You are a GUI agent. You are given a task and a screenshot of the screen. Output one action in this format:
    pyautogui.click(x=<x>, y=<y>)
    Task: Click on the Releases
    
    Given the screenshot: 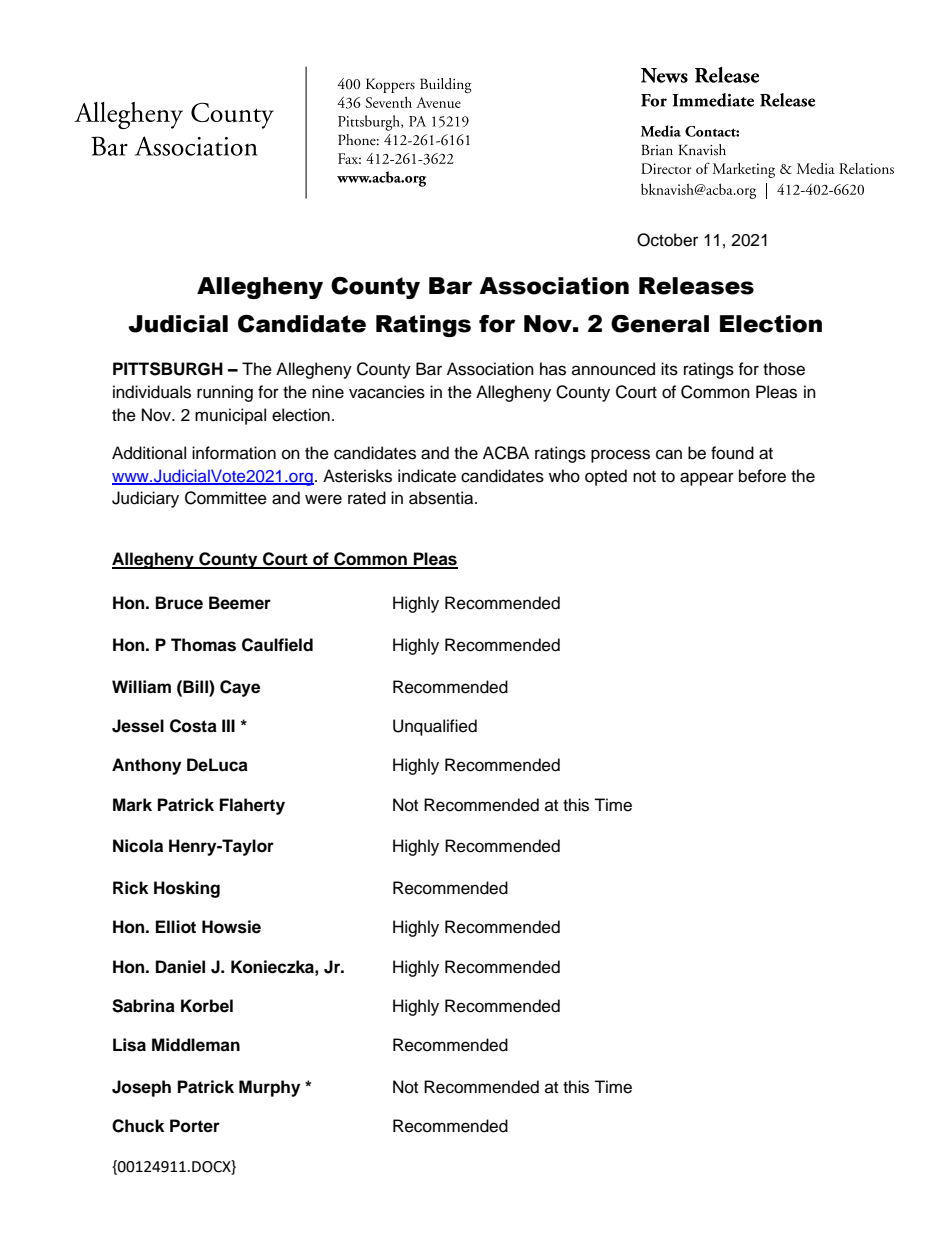 What is the action you would take?
    pyautogui.click(x=696, y=286)
